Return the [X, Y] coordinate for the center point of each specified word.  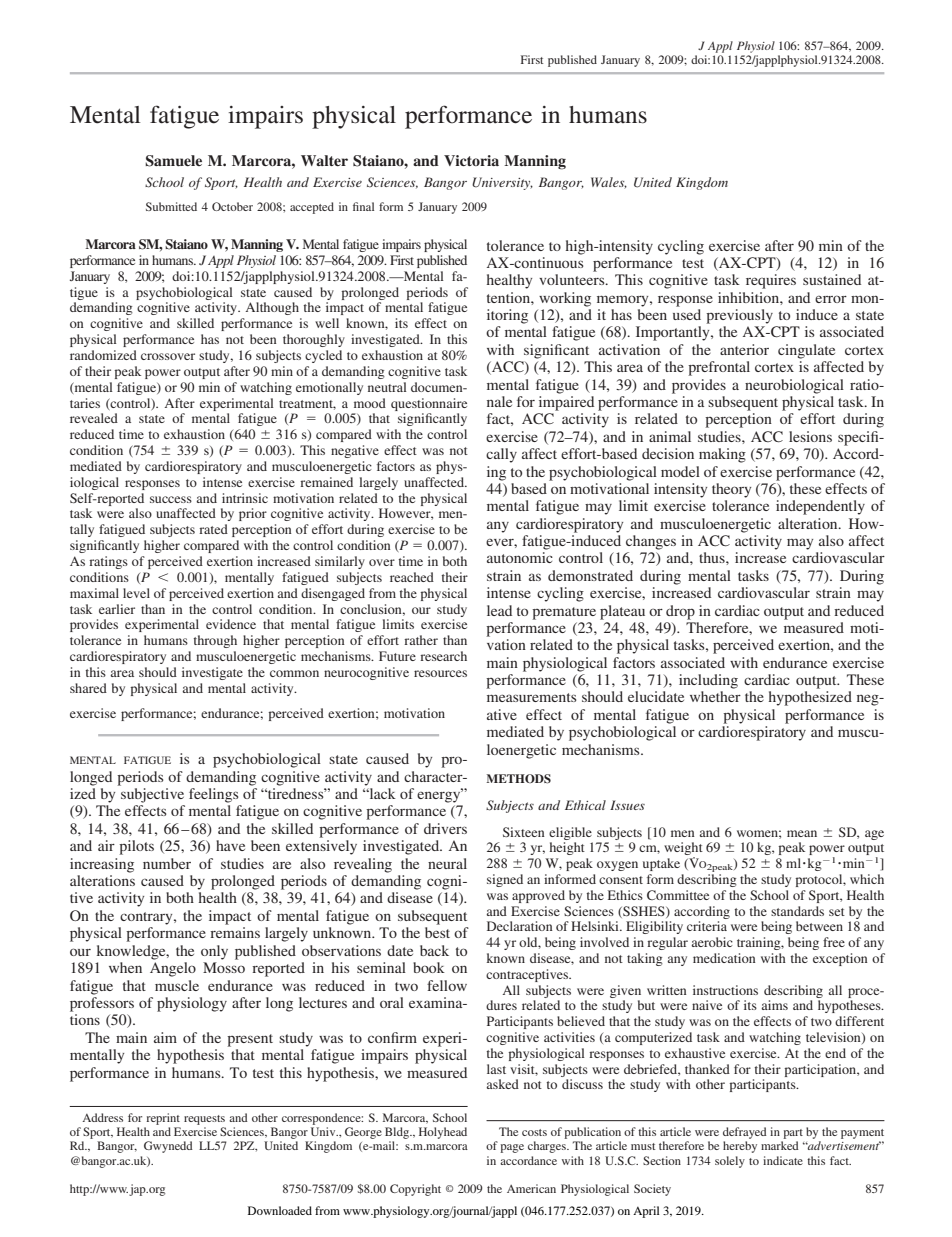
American [531, 1188]
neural [447, 863]
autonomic [520, 557]
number [167, 863]
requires [771, 281]
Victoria [471, 160]
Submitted [171, 206]
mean [802, 833]
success [171, 499]
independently [820, 507]
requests [204, 1120]
